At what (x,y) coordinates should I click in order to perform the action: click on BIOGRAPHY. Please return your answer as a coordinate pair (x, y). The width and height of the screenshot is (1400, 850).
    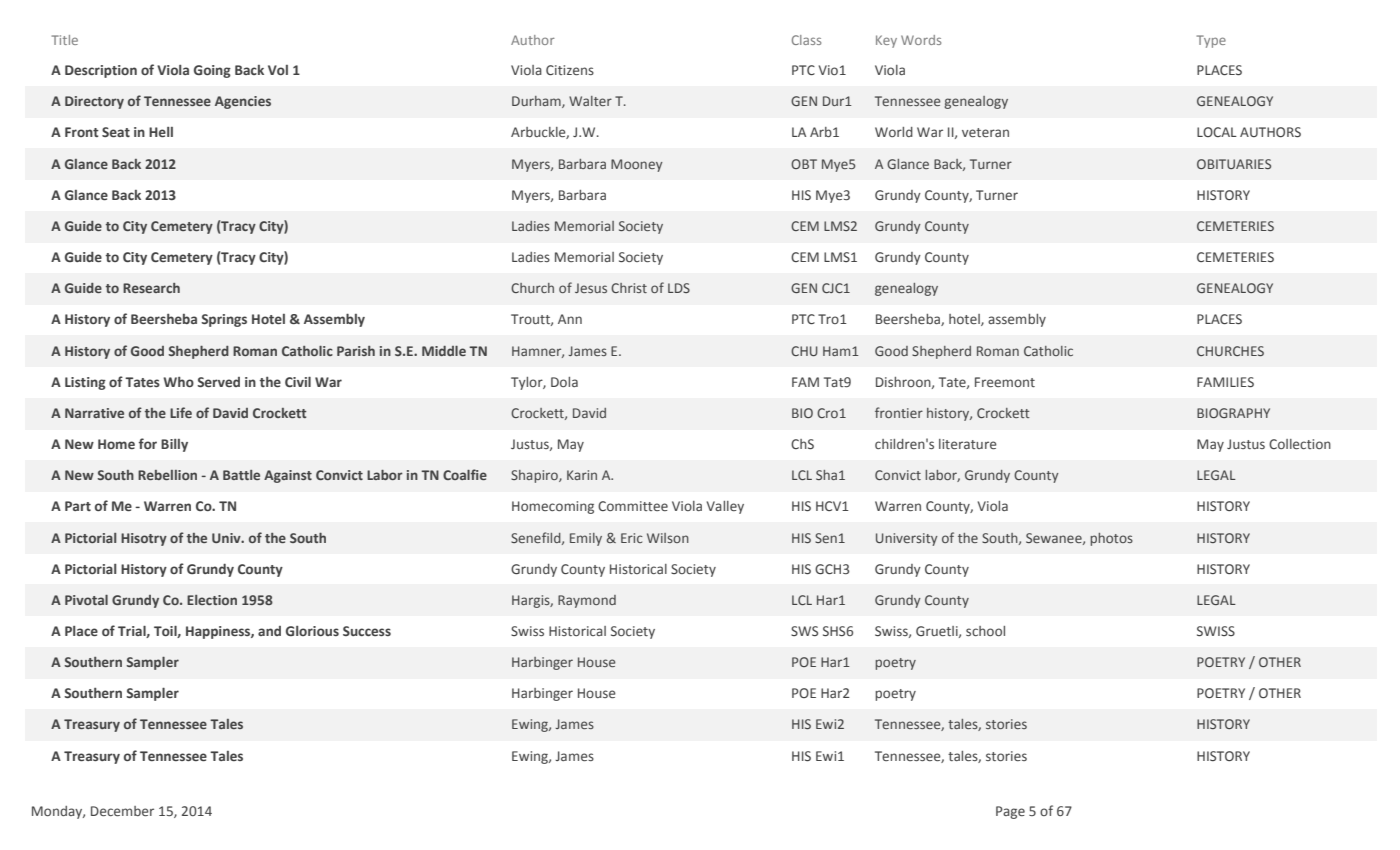
    Looking at the image, I should click on (1233, 413).
